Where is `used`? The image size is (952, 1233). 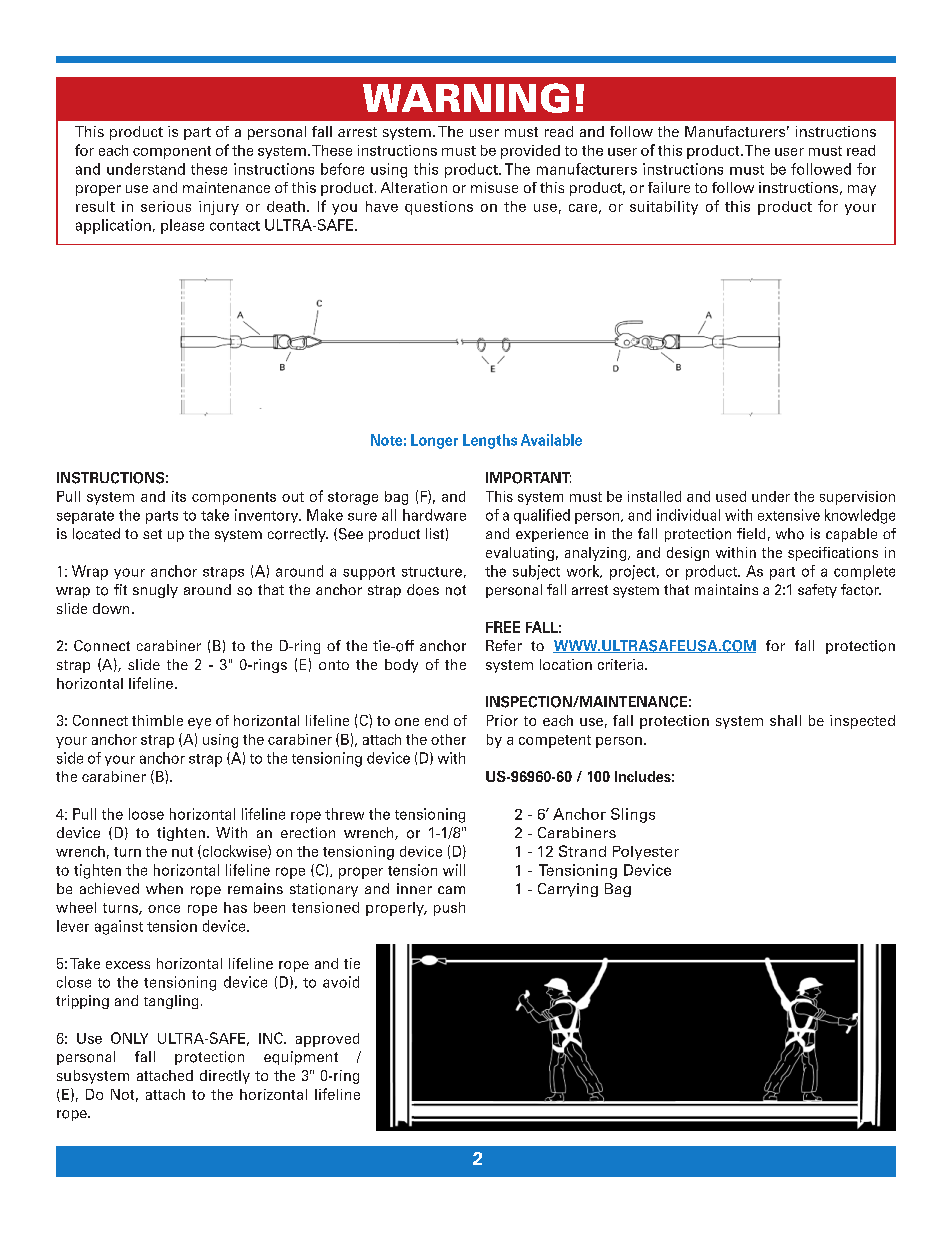
used is located at coordinates (731, 496).
